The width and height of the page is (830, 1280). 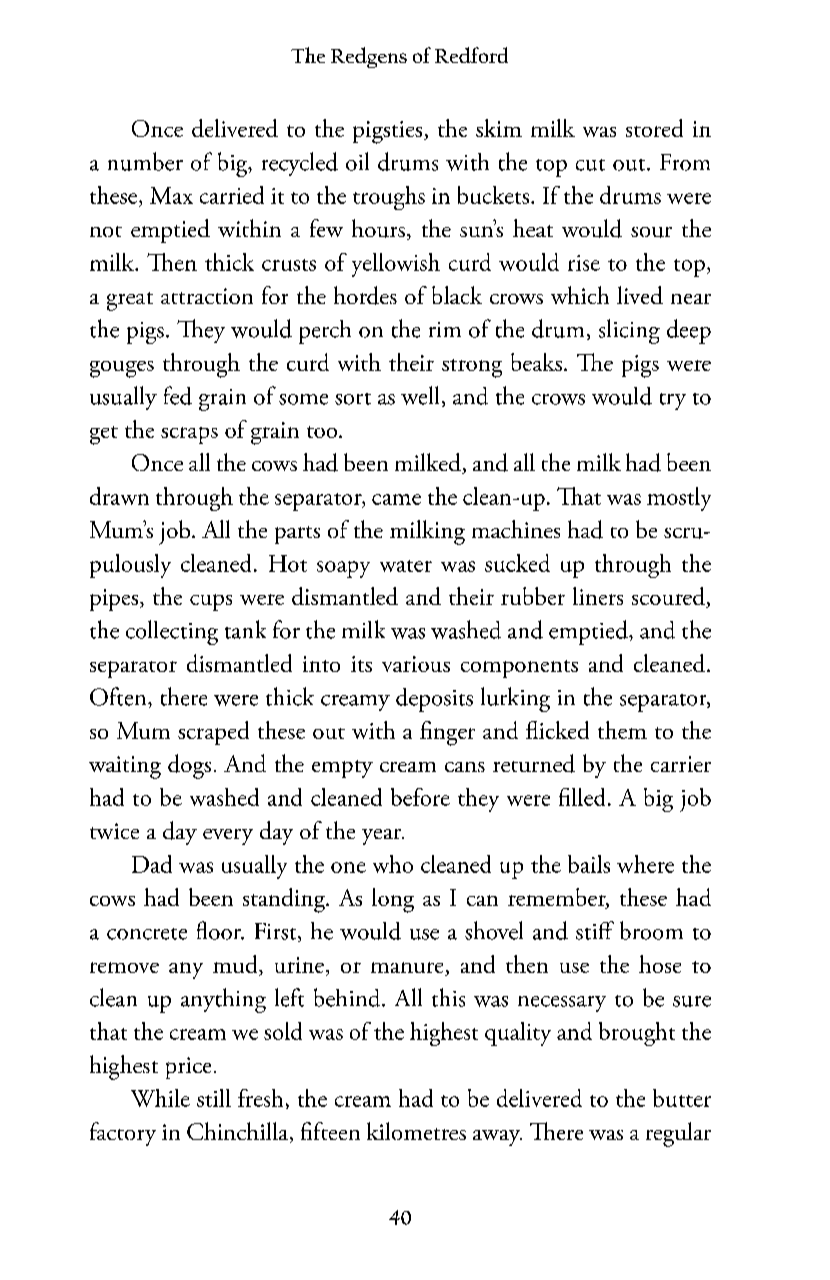 What do you see at coordinates (445, 329) in the page?
I see `rim` at bounding box center [445, 329].
